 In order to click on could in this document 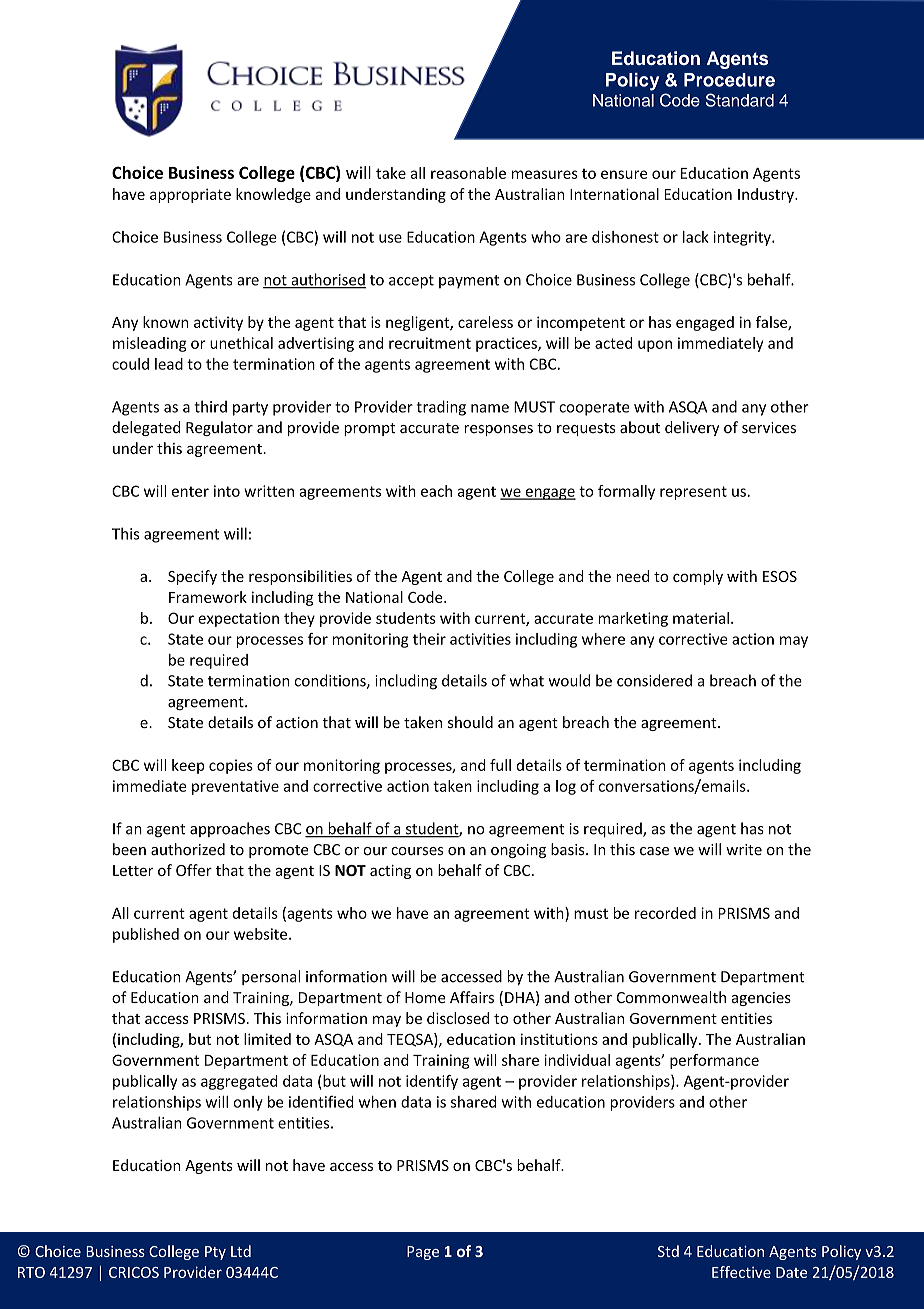, I will do `click(130, 364)`.
